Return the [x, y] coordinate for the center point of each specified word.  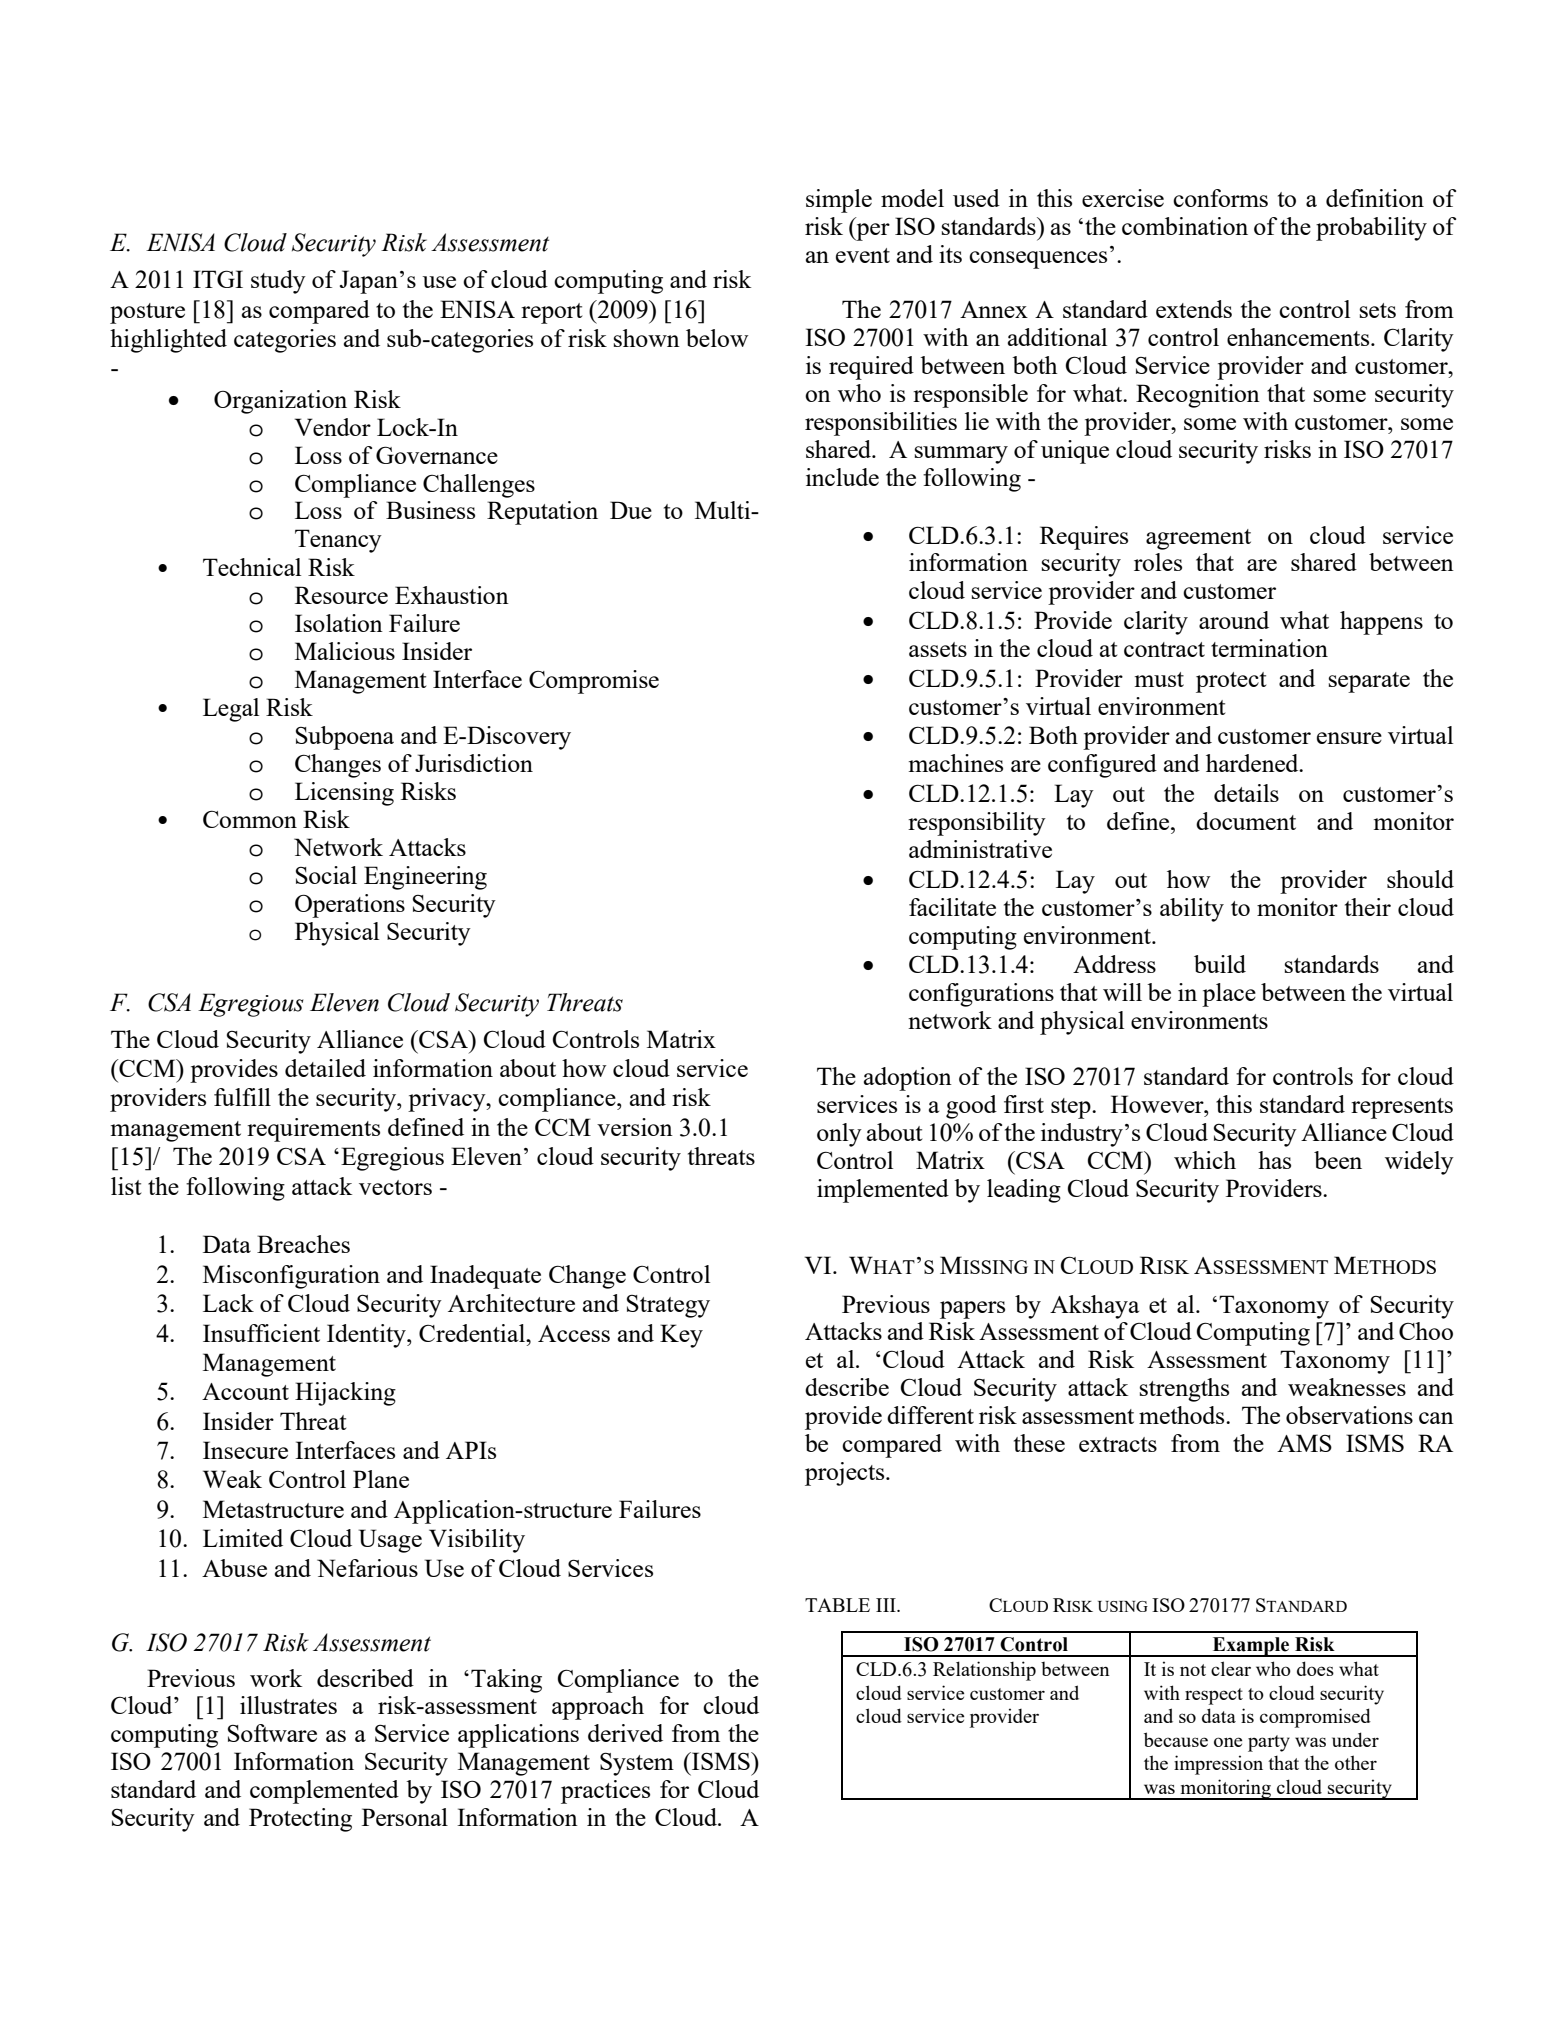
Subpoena [345, 738]
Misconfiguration [291, 1277]
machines [956, 763]
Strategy [668, 1306]
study [278, 282]
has [1274, 1160]
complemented [324, 1792]
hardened [1253, 763]
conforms [1220, 198]
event [863, 255]
